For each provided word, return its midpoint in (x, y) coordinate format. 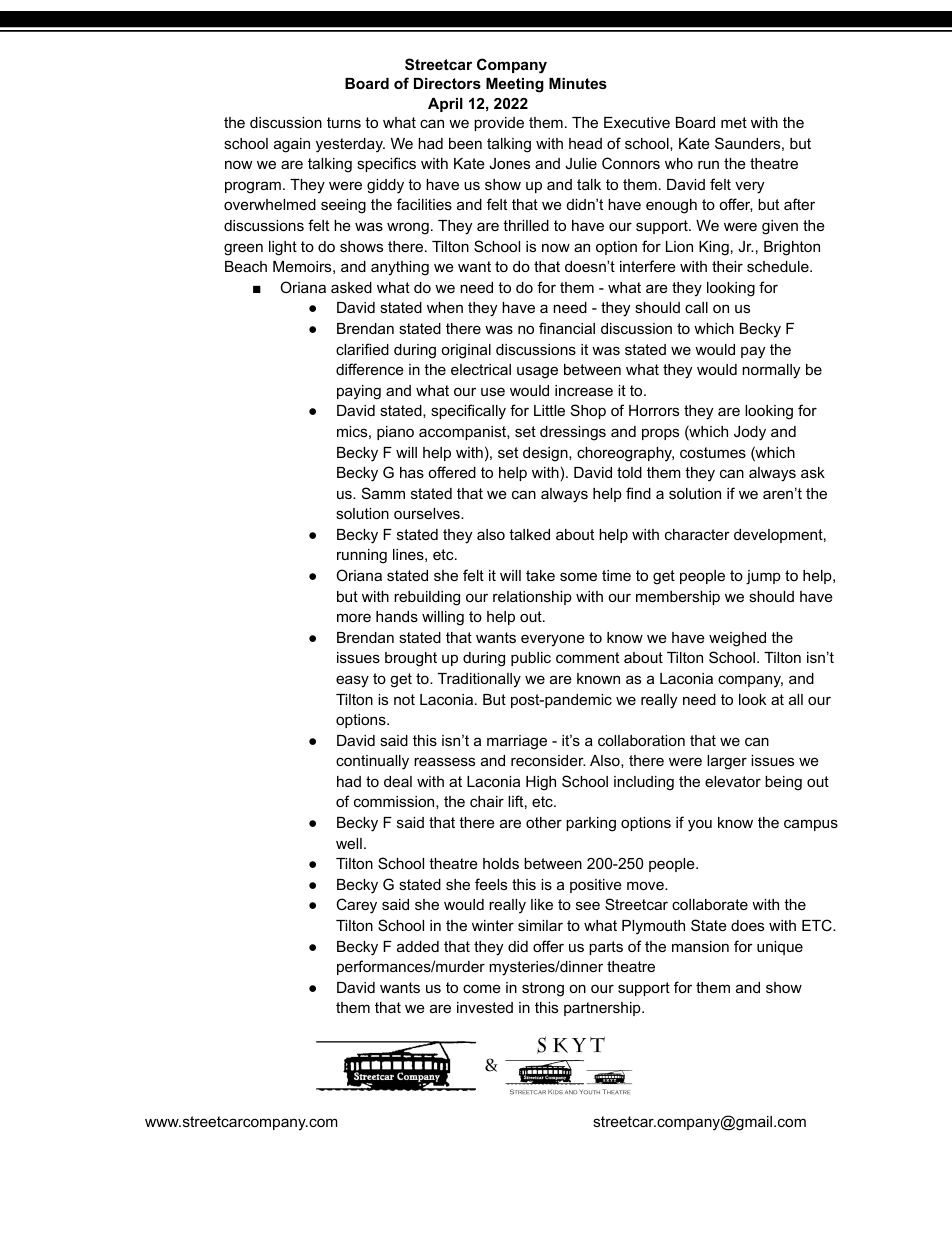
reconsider (548, 760)
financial (567, 328)
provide (499, 124)
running (362, 556)
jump (763, 577)
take (540, 575)
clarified (362, 349)
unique (780, 948)
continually (372, 762)
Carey (356, 906)
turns (344, 122)
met (734, 122)
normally (771, 371)
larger (727, 762)
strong (543, 989)
